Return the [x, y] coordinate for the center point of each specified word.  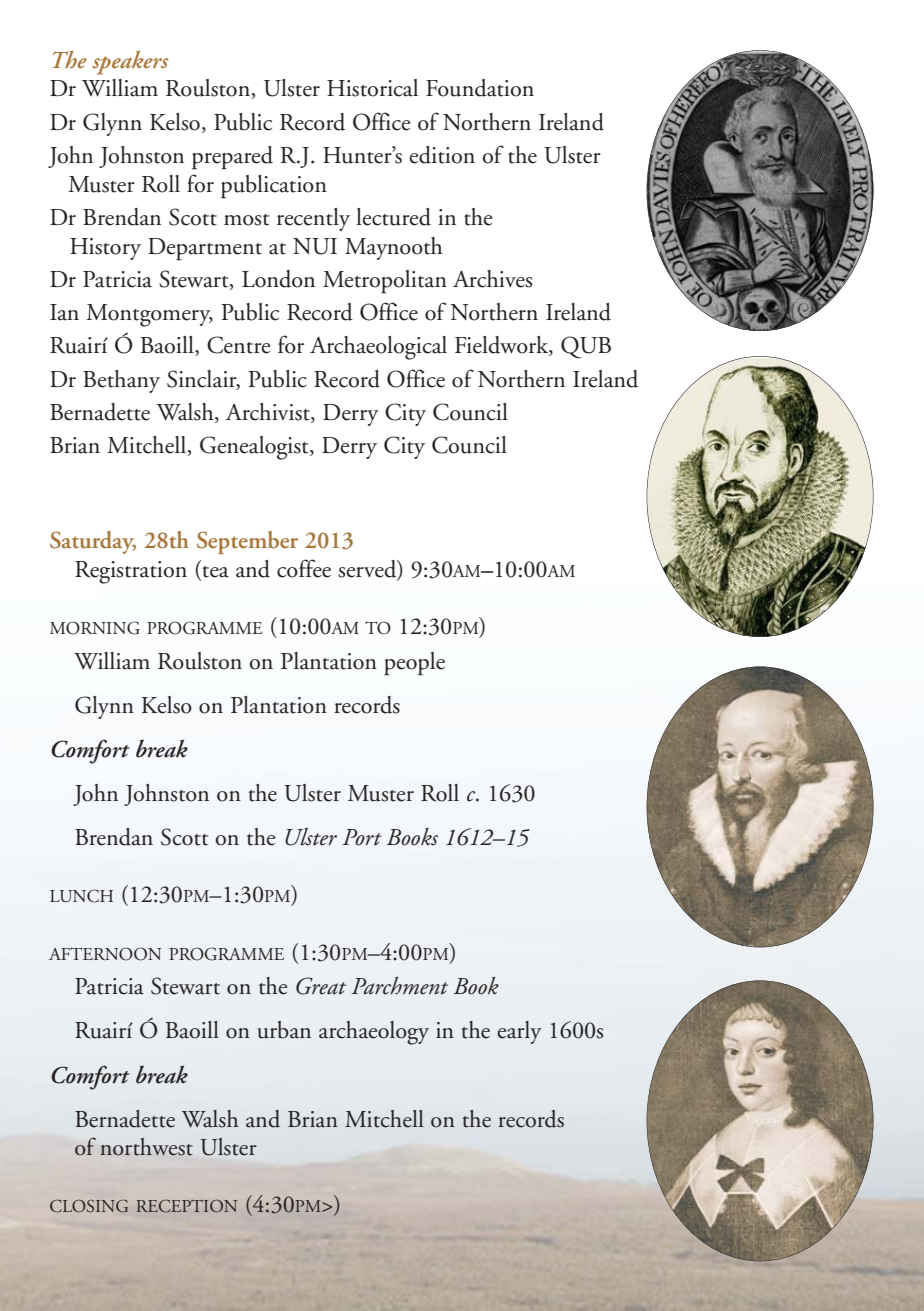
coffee [304, 568]
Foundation [480, 88]
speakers [130, 63]
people [414, 664]
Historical [372, 88]
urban [284, 1030]
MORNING [95, 628]
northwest [146, 1147]
